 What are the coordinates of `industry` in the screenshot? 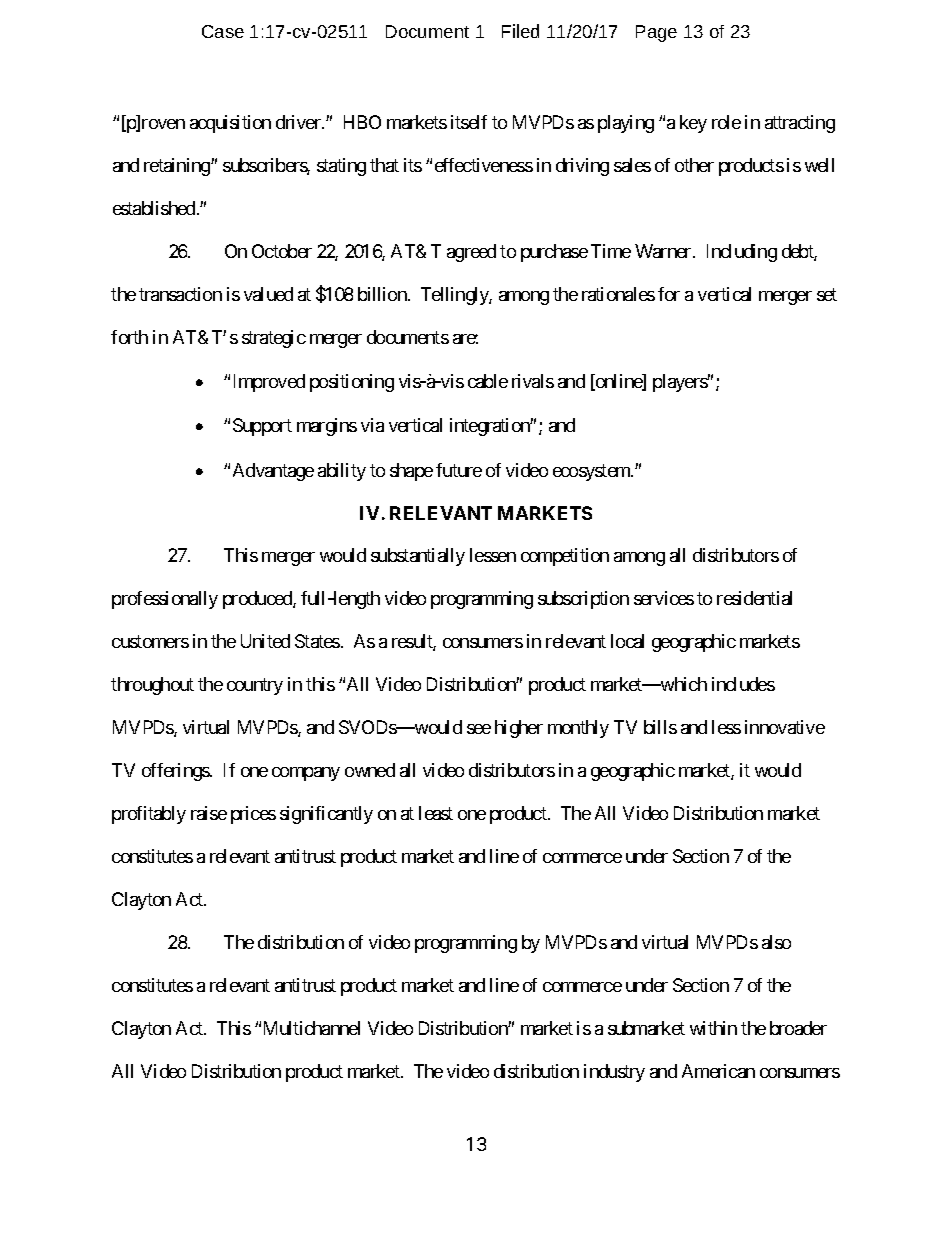 It's located at (614, 1073).
